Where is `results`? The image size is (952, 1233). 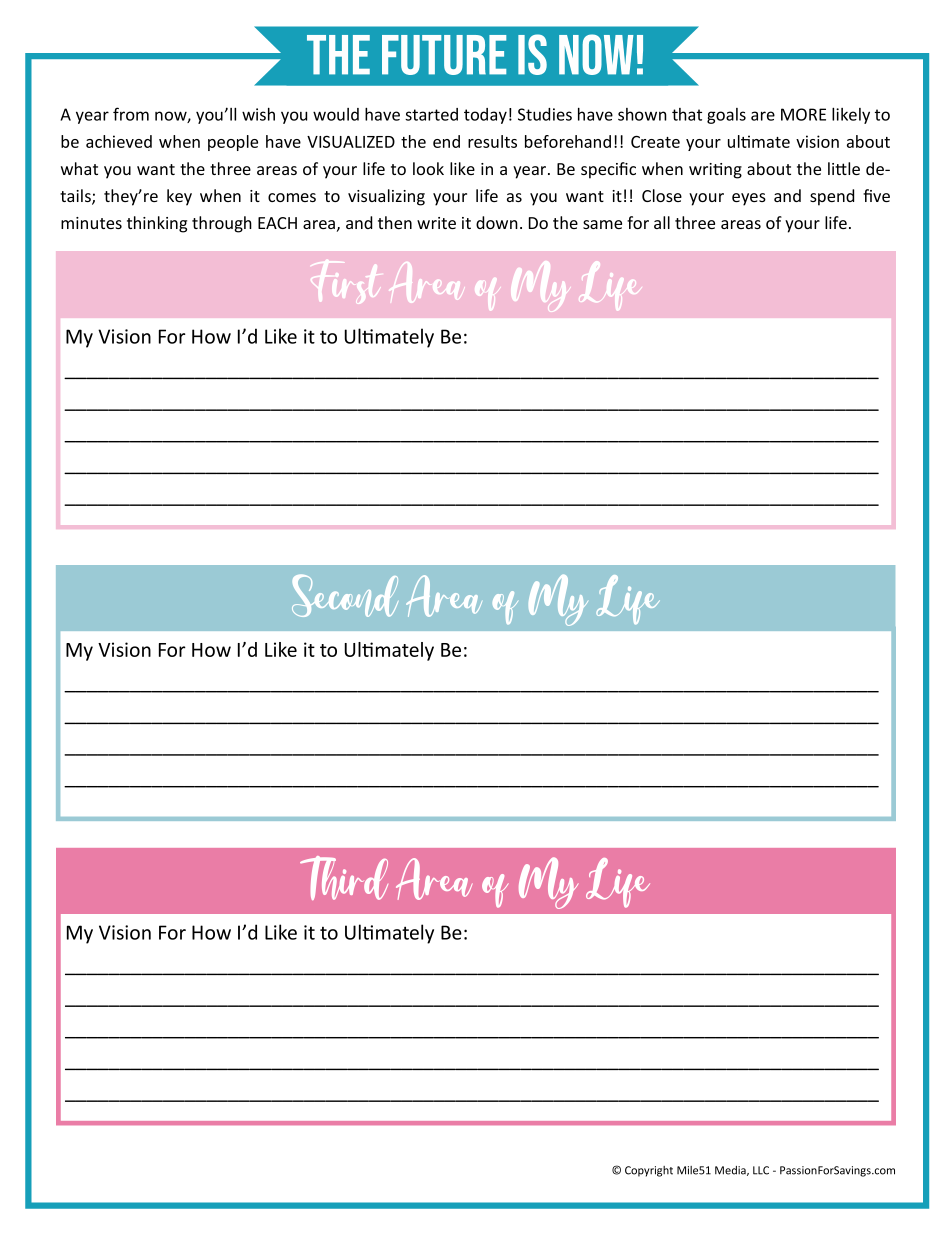
results is located at coordinates (492, 141).
